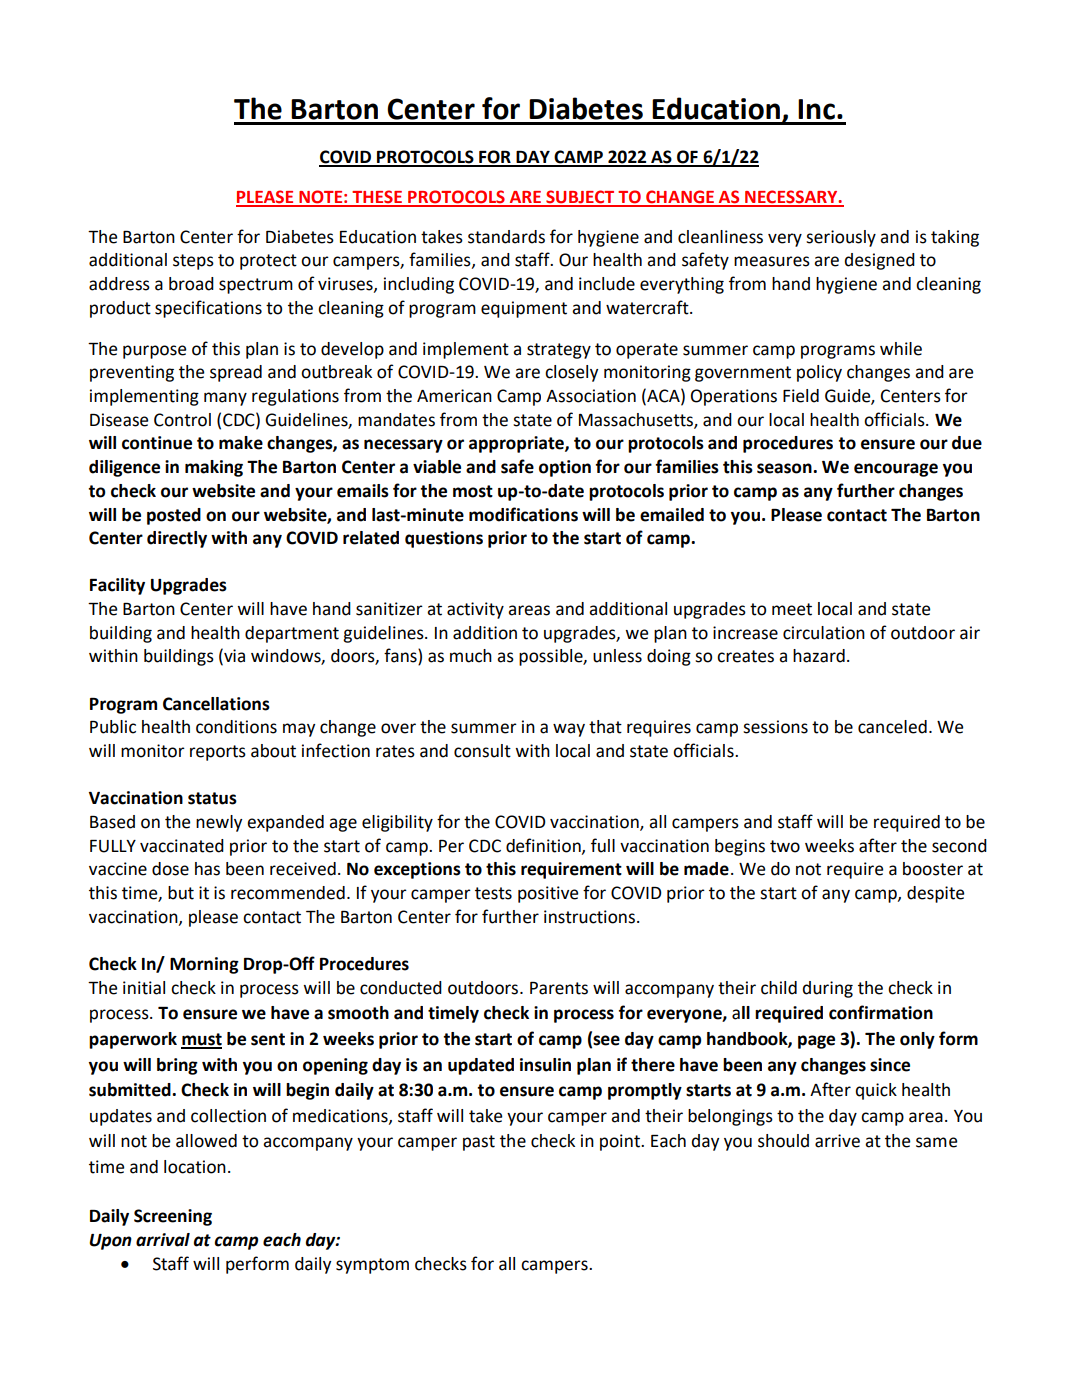 The height and width of the image is (1396, 1079). What do you see at coordinates (219, 823) in the image?
I see `newly` at bounding box center [219, 823].
